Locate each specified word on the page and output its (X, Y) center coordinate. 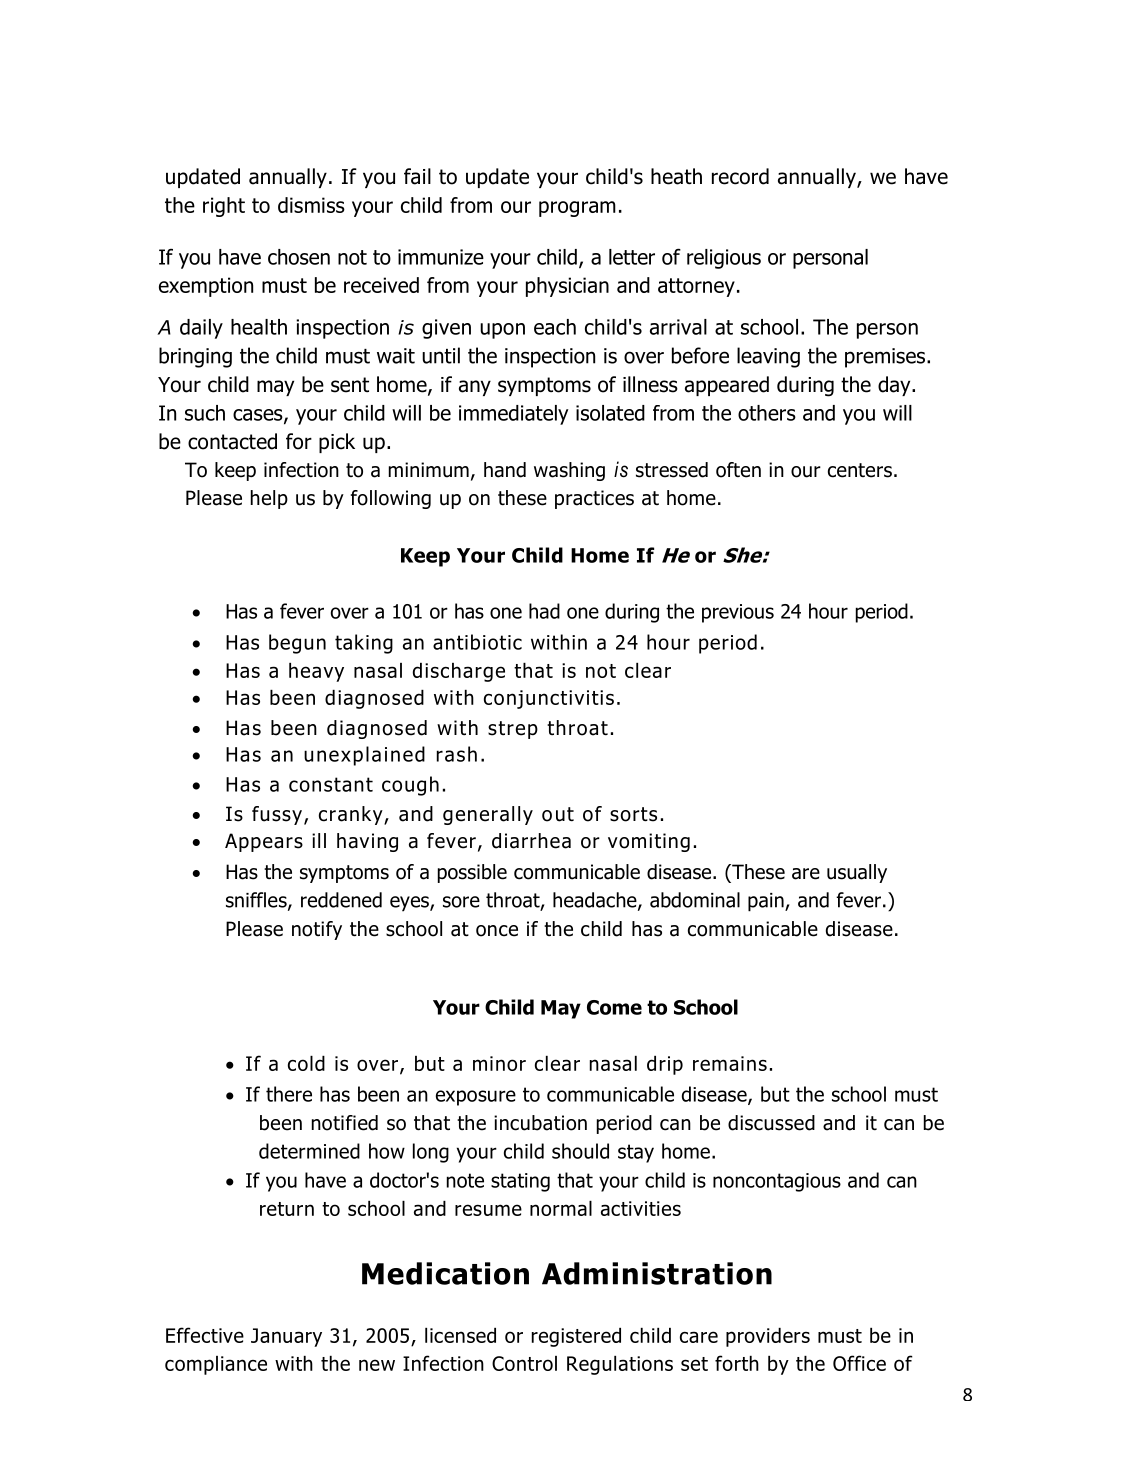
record (740, 176)
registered (576, 1337)
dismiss (311, 205)
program (577, 209)
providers (768, 1337)
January (286, 1337)
